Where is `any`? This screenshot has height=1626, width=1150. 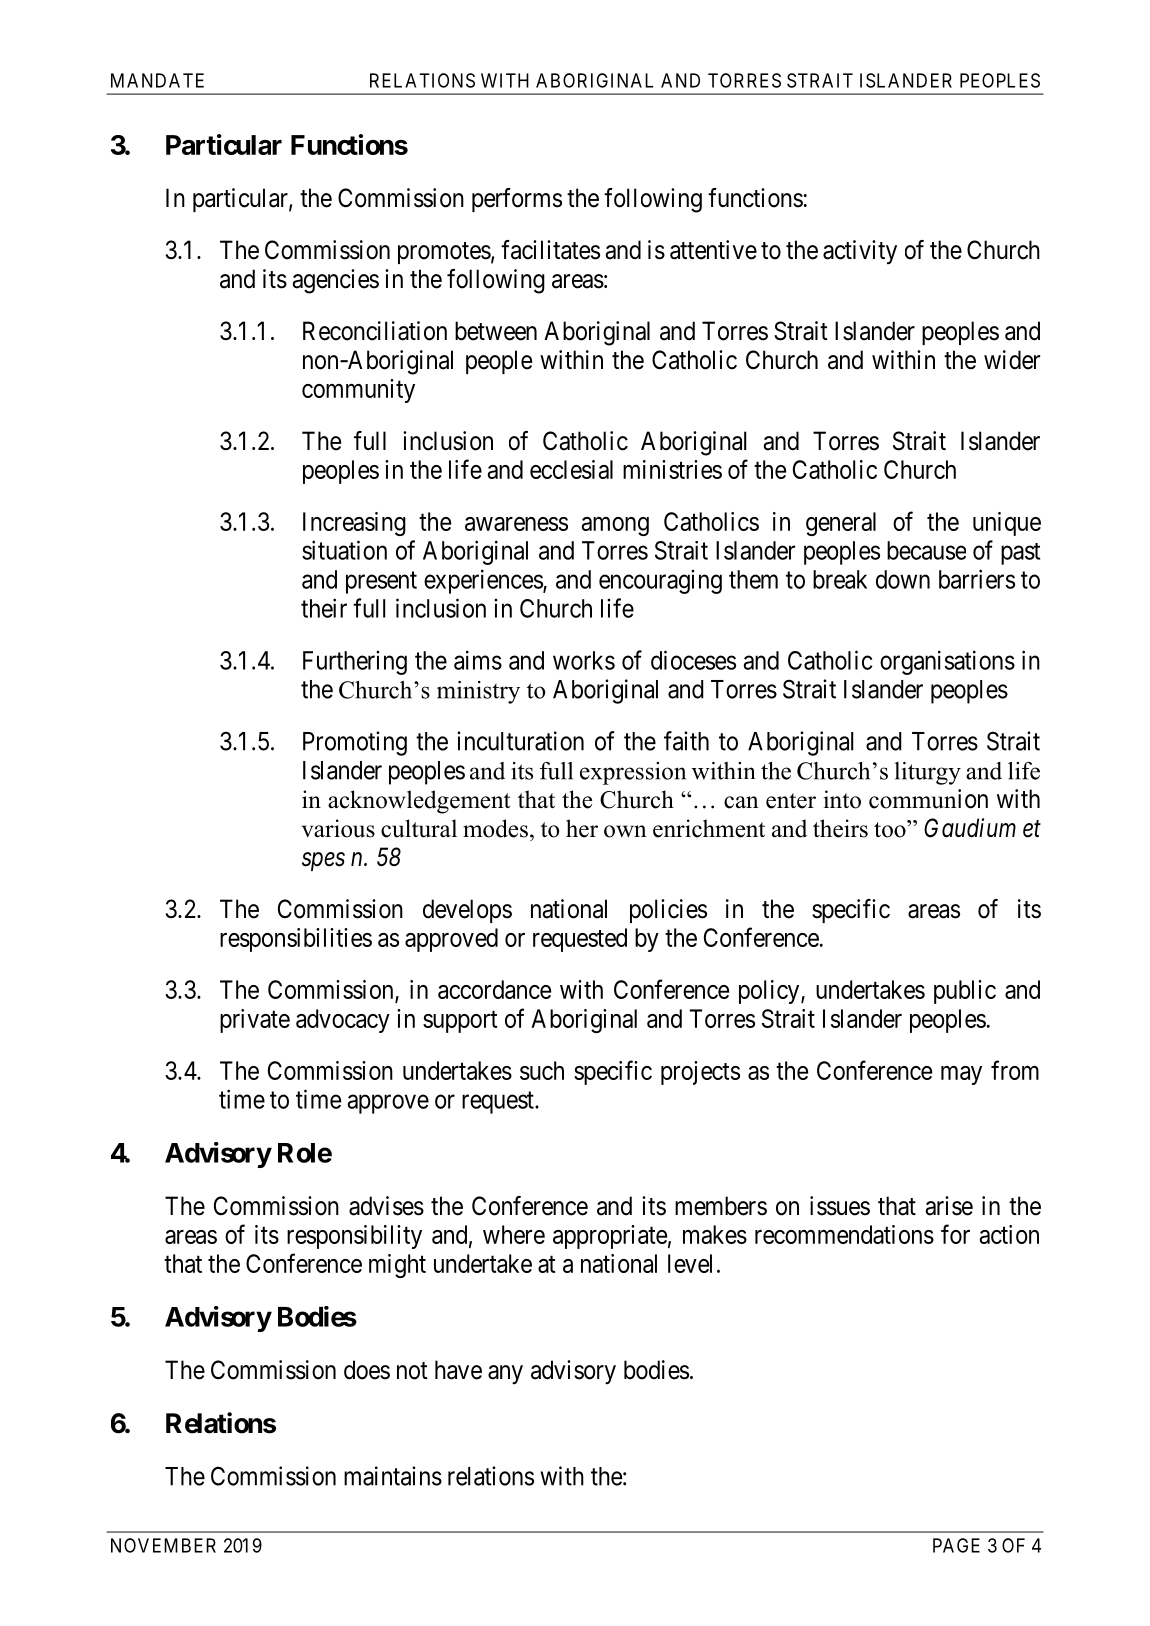
any is located at coordinates (505, 1374).
